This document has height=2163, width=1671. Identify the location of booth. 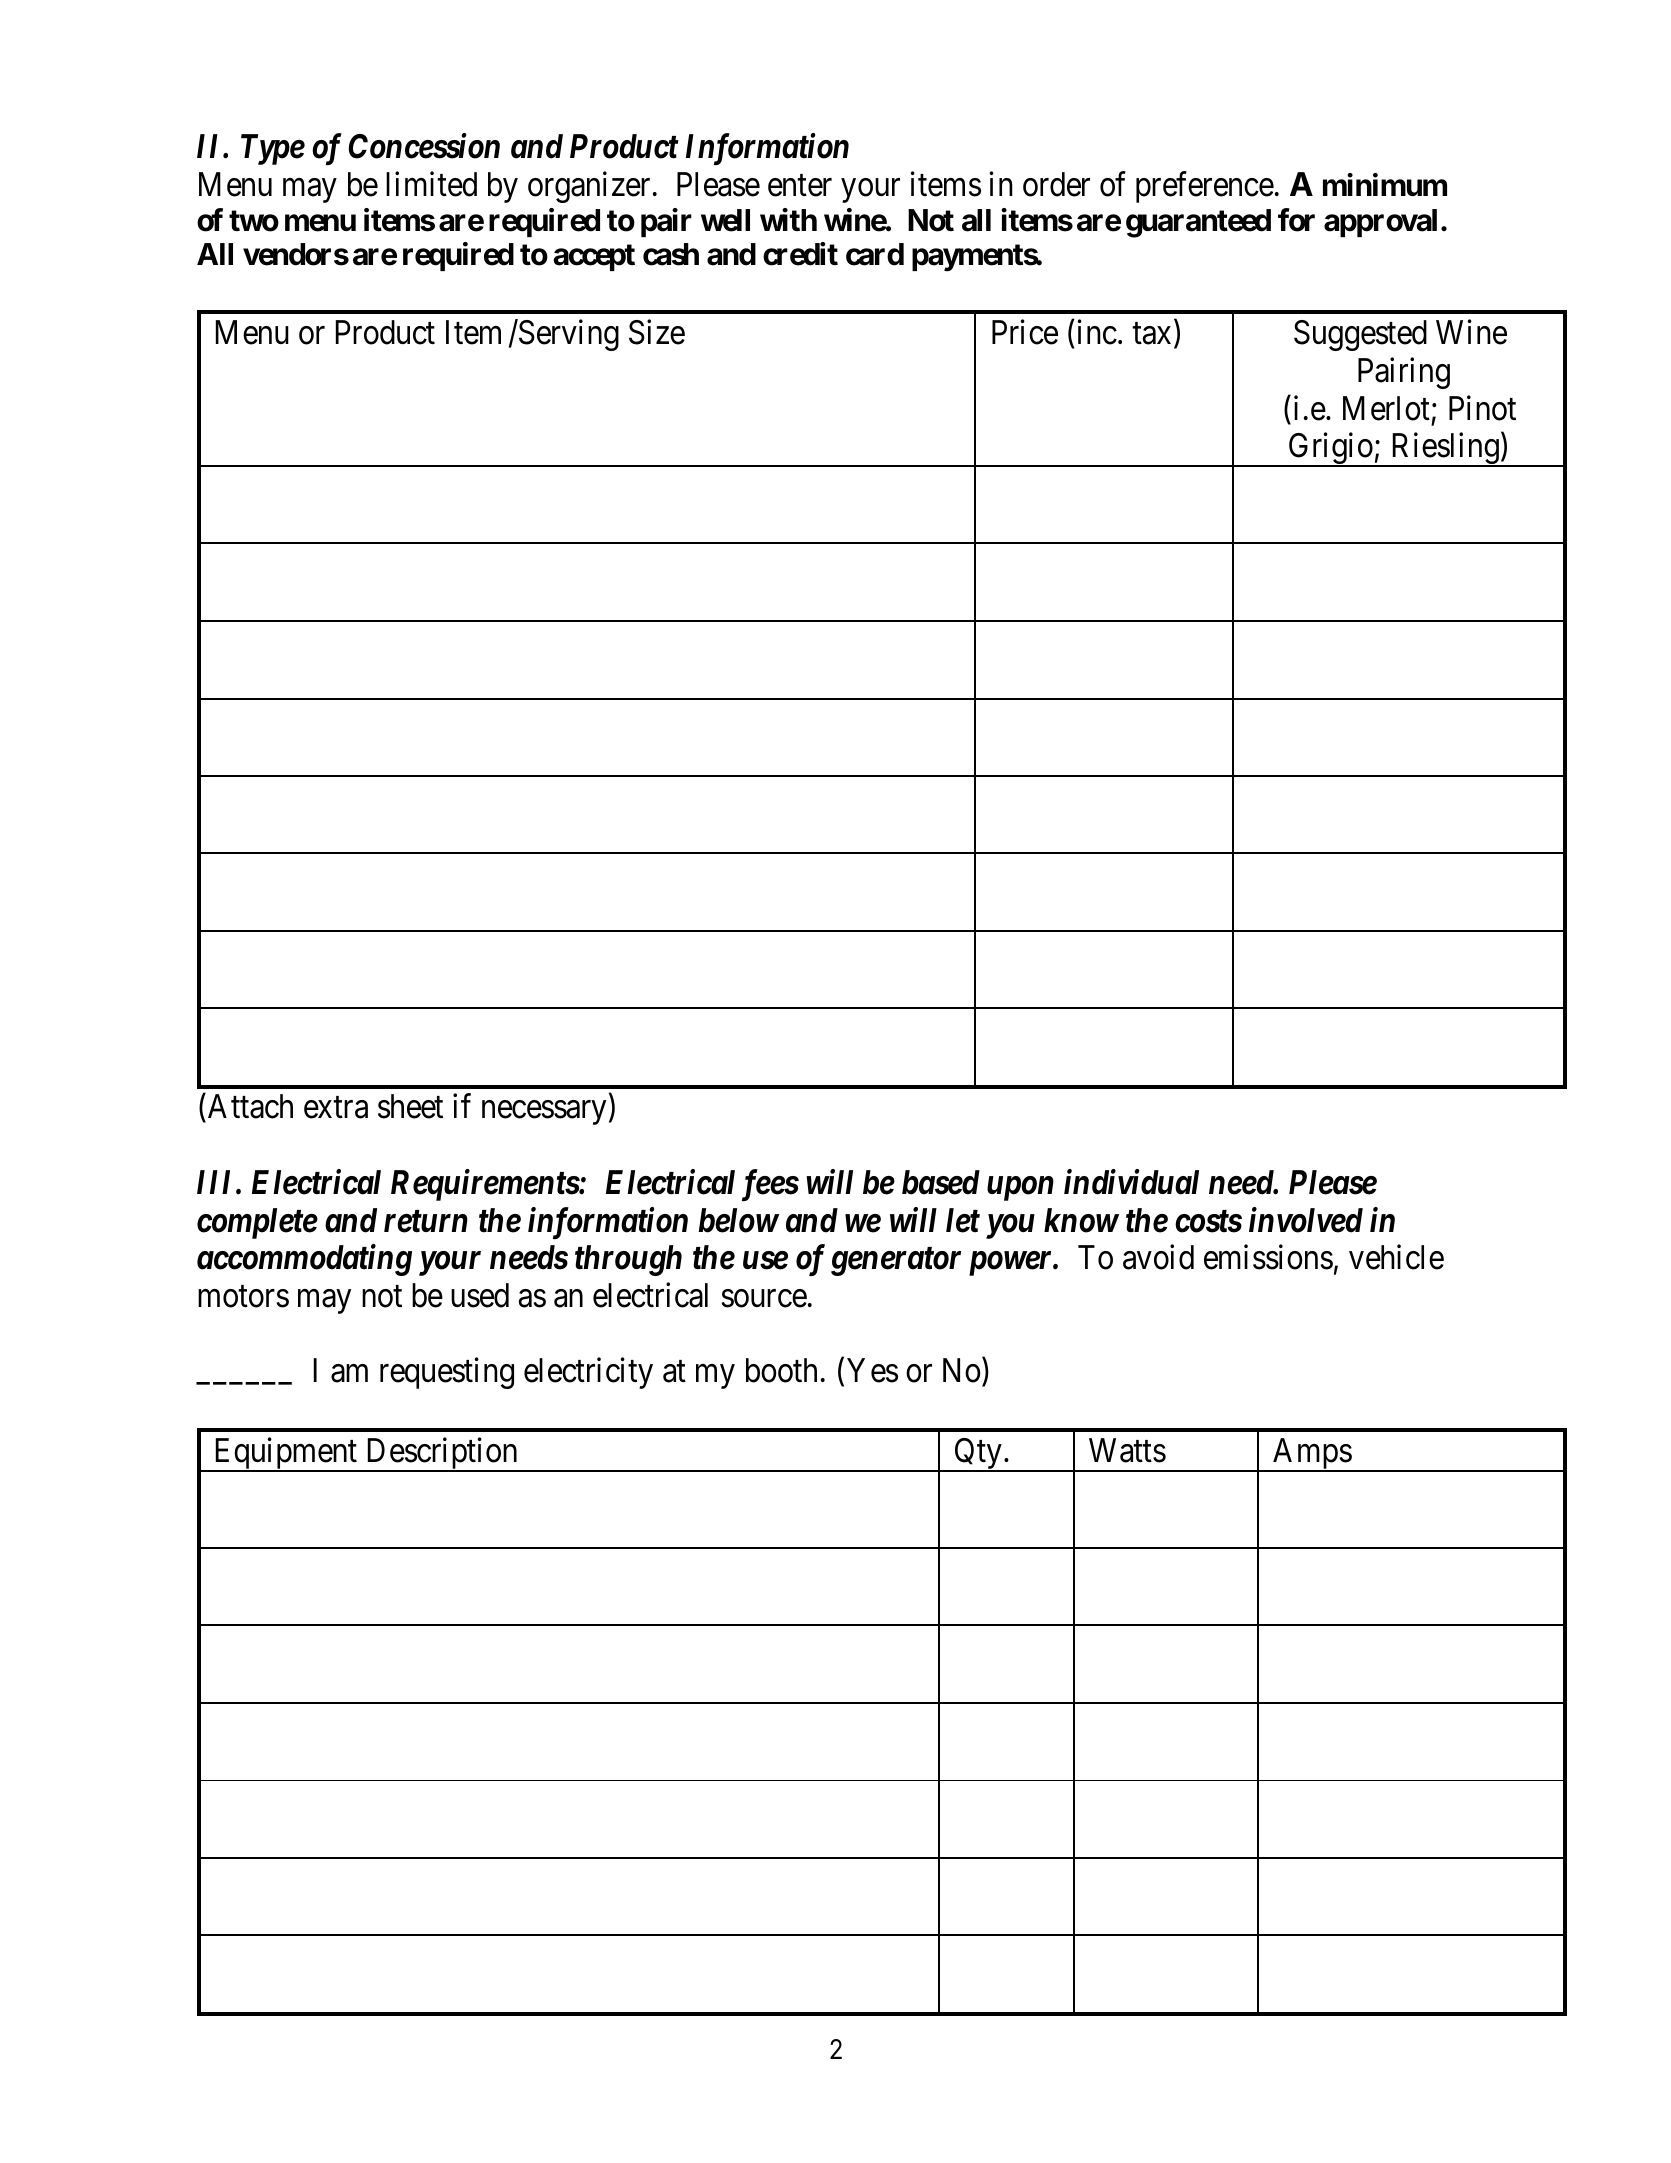
(781, 1370).
